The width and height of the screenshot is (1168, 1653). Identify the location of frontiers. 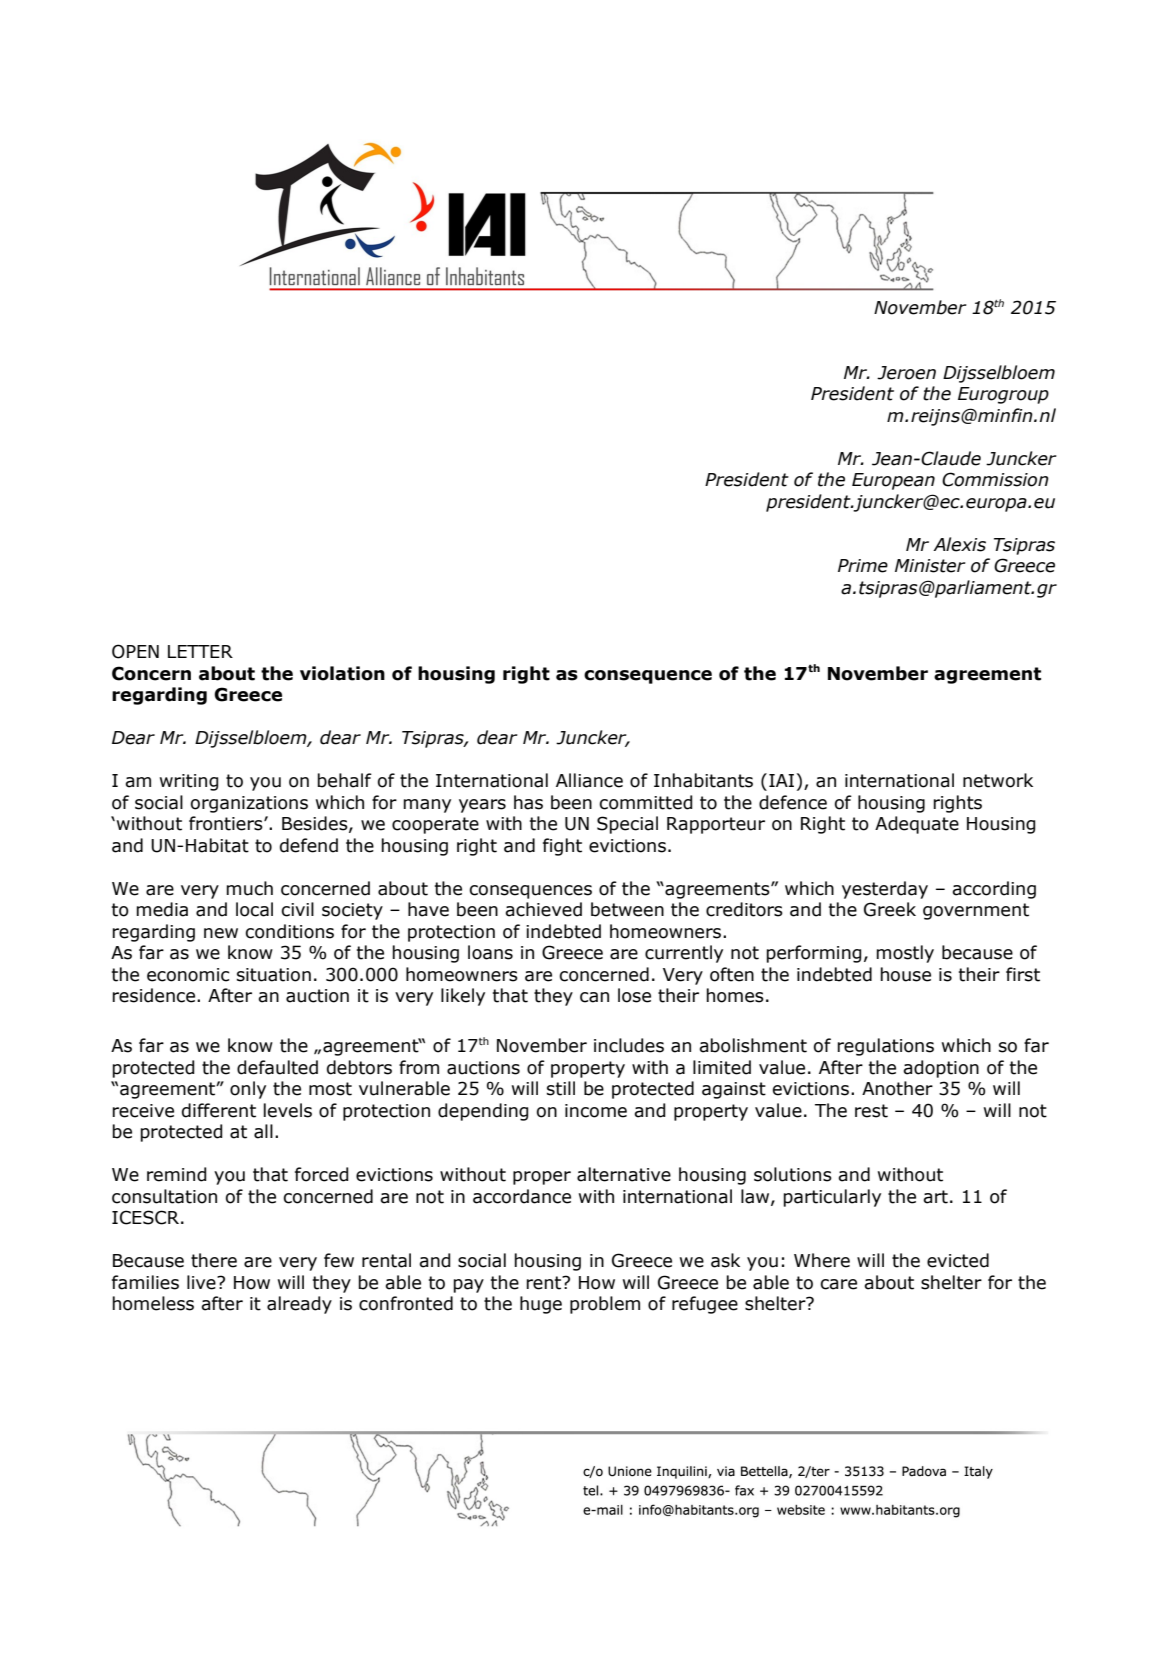
(227, 823).
